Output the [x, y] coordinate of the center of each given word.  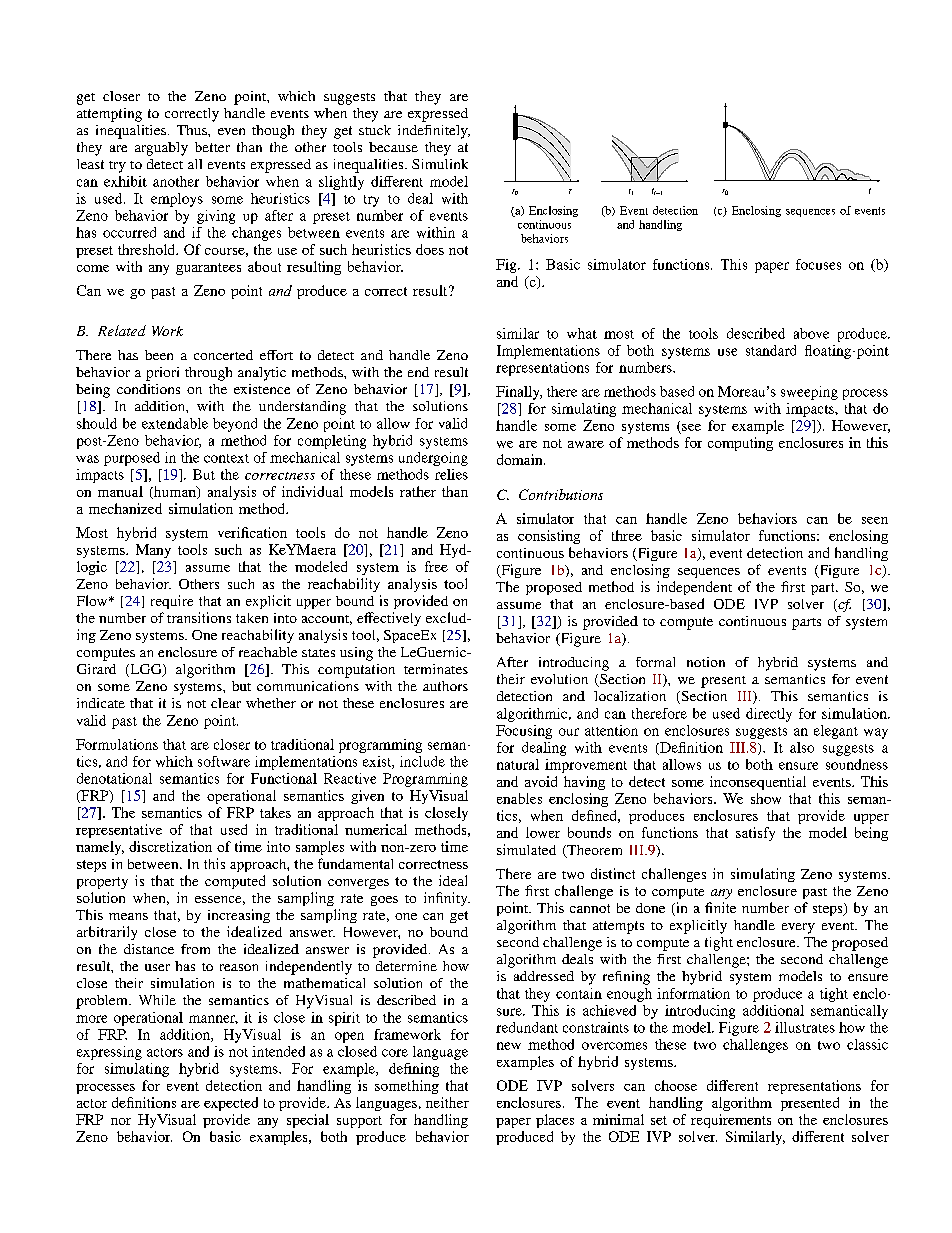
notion [706, 662]
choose [676, 1085]
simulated [526, 849]
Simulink [440, 164]
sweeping [809, 393]
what [582, 333]
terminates [436, 669]
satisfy [755, 834]
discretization [170, 846]
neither [447, 1102]
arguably [161, 149]
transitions [199, 617]
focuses [818, 264]
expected [231, 1104]
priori [162, 374]
